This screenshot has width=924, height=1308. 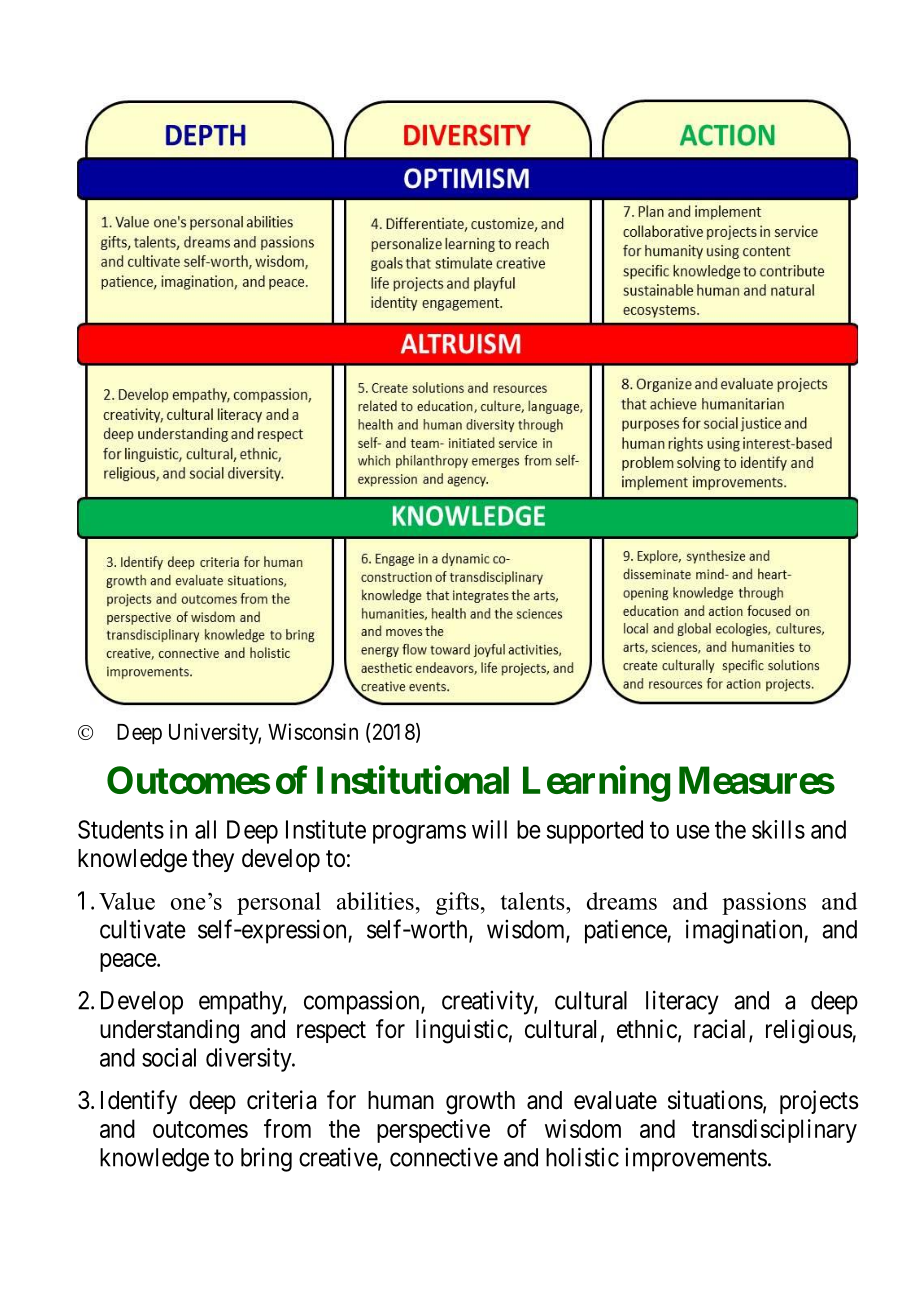 I want to click on cultivate, so click(x=143, y=929).
